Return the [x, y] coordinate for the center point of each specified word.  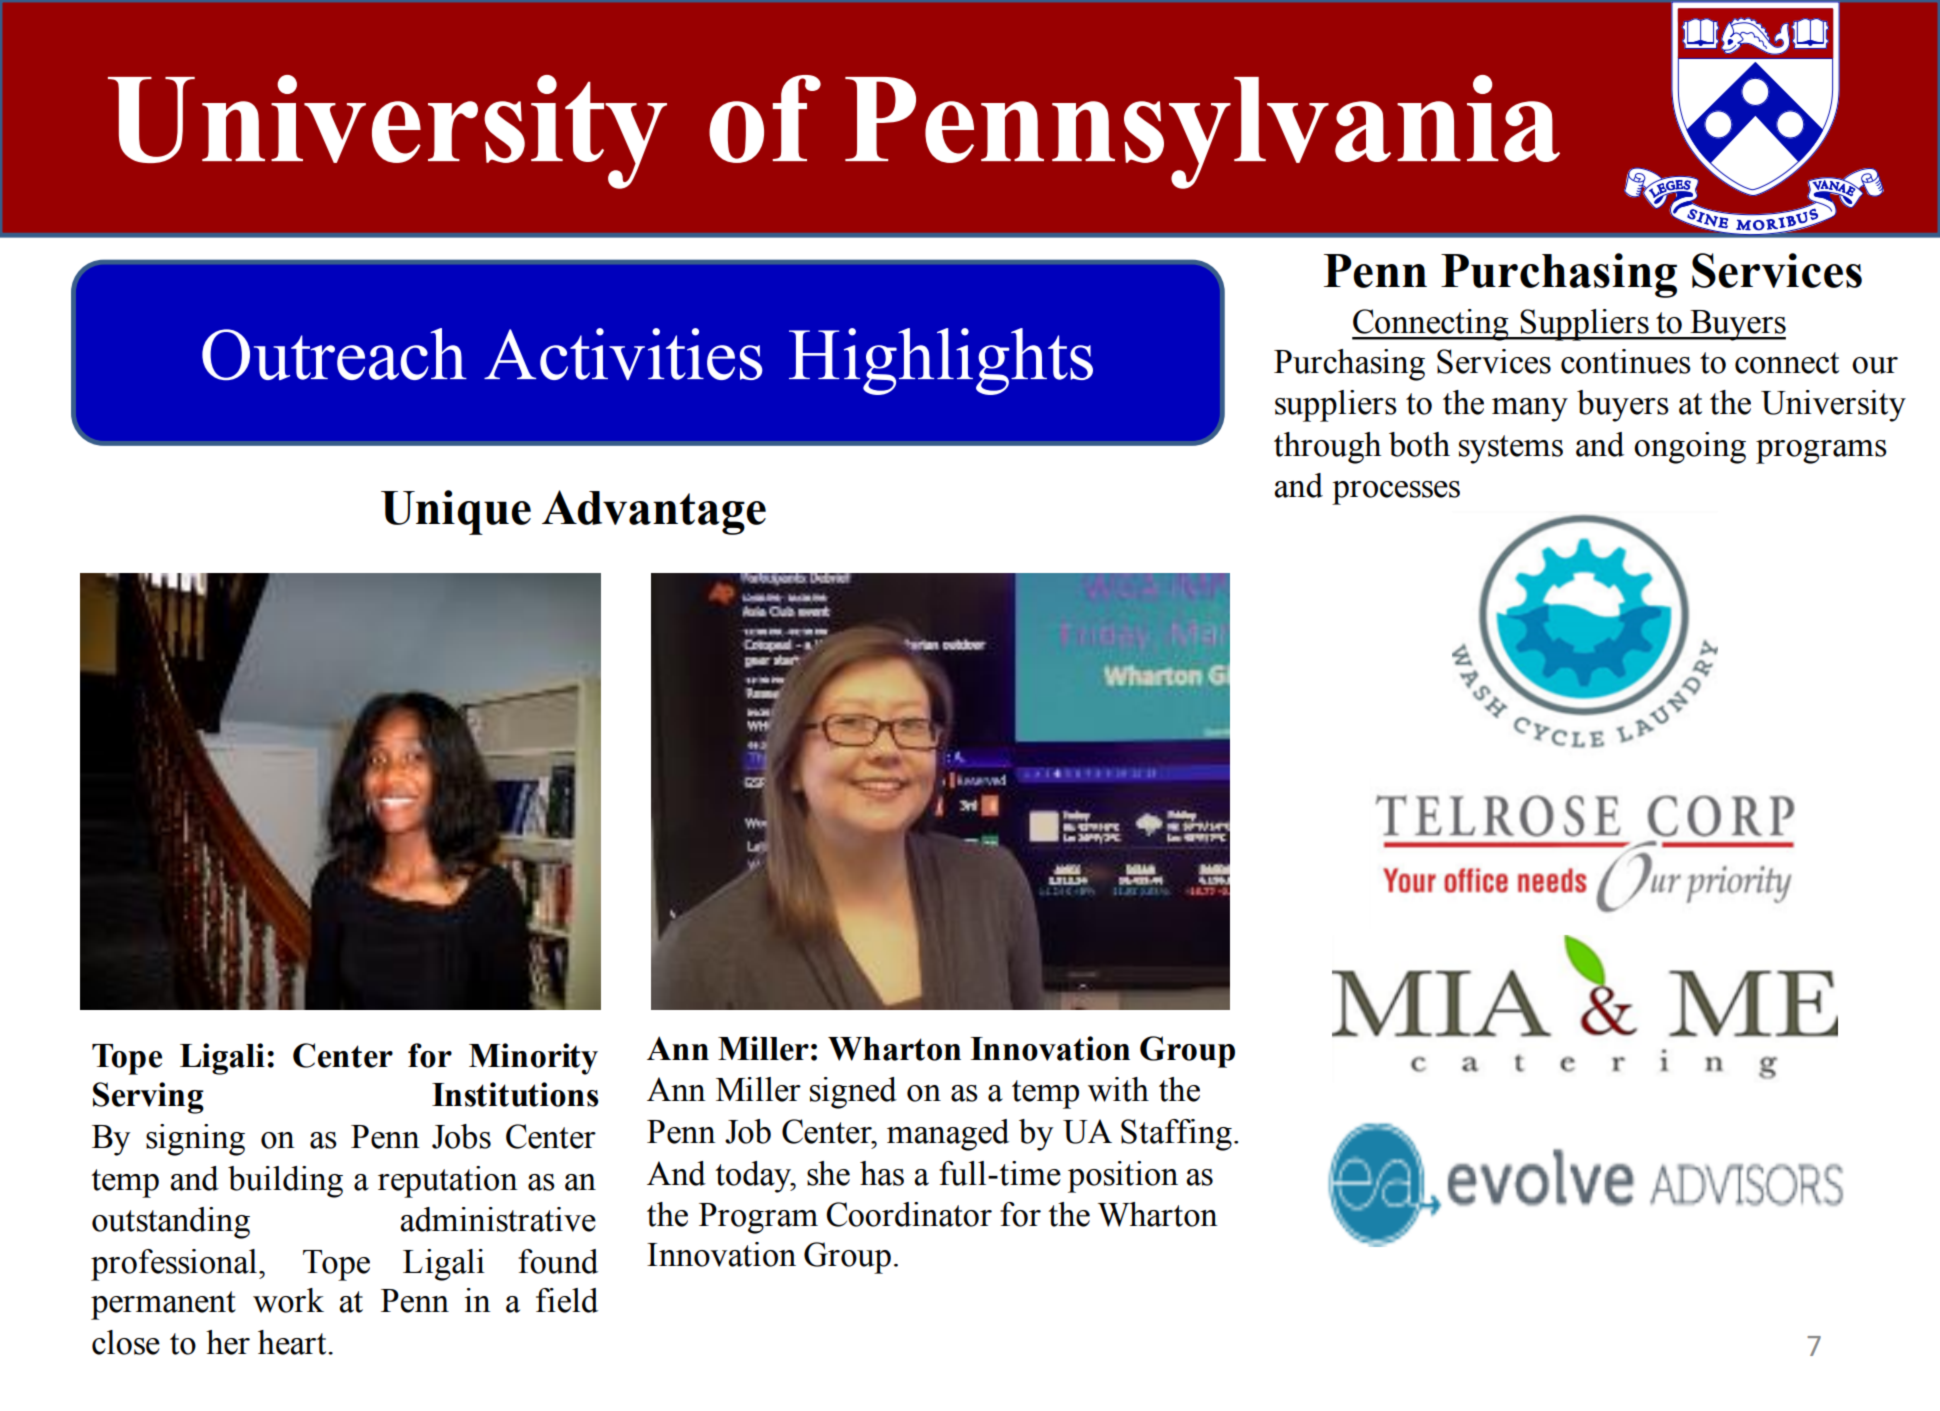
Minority [533, 1059]
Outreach [334, 354]
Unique [456, 512]
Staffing [1176, 1135]
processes [1396, 493]
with [1118, 1089]
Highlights [941, 361]
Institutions [515, 1094]
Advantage [654, 512]
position [1123, 1177]
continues [1626, 361]
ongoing [1690, 448]
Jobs [461, 1136]
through [1327, 448]
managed [948, 1135]
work [288, 1300]
